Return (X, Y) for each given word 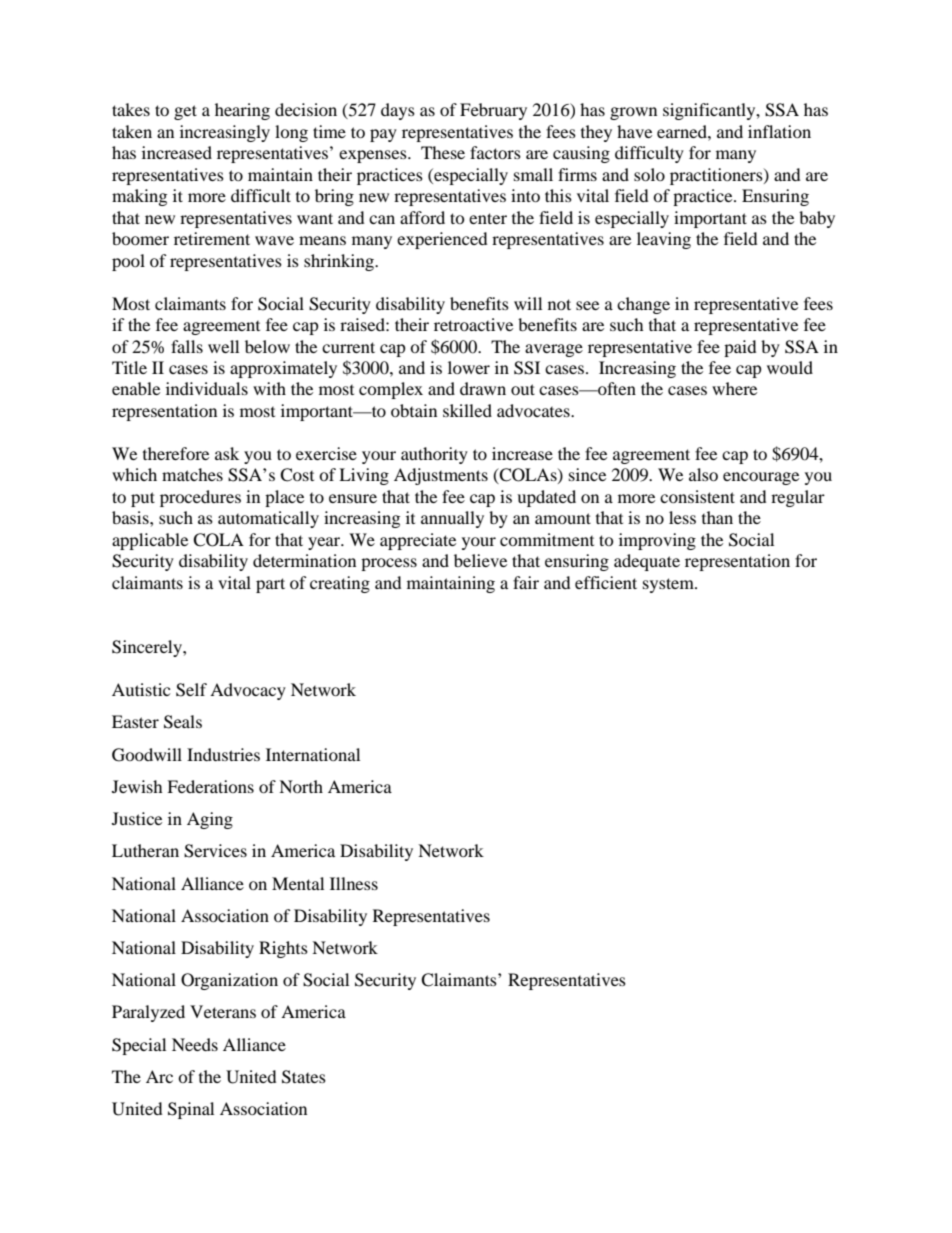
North (301, 786)
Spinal (191, 1110)
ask (227, 453)
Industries (223, 754)
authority (434, 455)
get (185, 112)
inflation (779, 131)
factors (495, 152)
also (703, 474)
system (669, 585)
